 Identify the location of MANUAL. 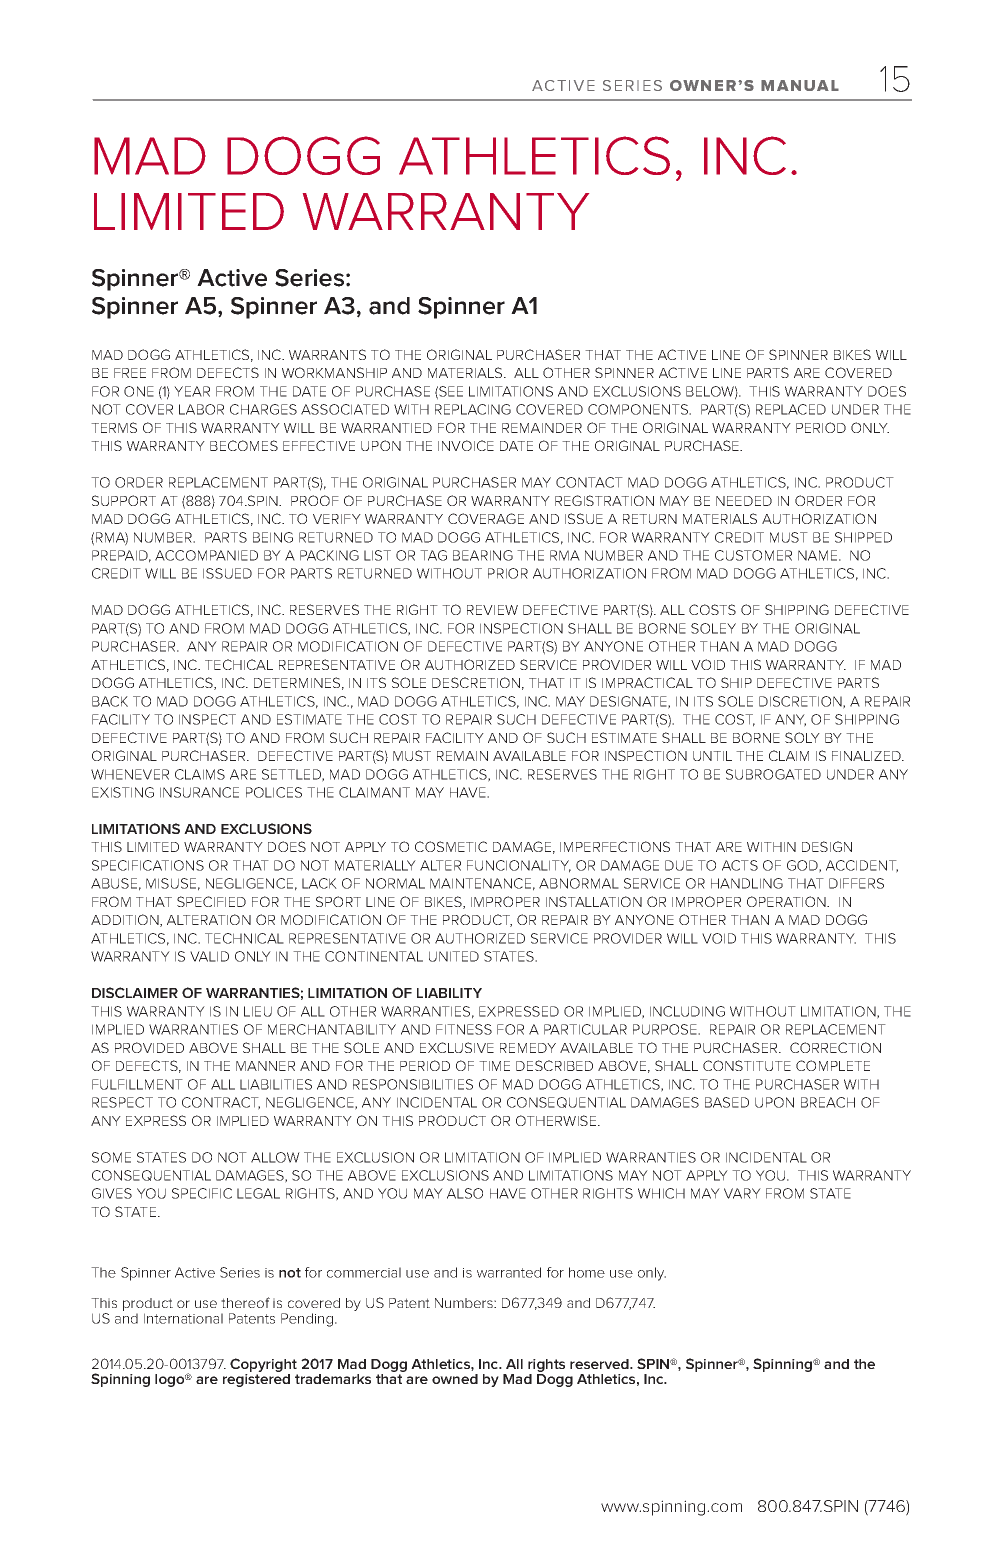
(800, 85).
